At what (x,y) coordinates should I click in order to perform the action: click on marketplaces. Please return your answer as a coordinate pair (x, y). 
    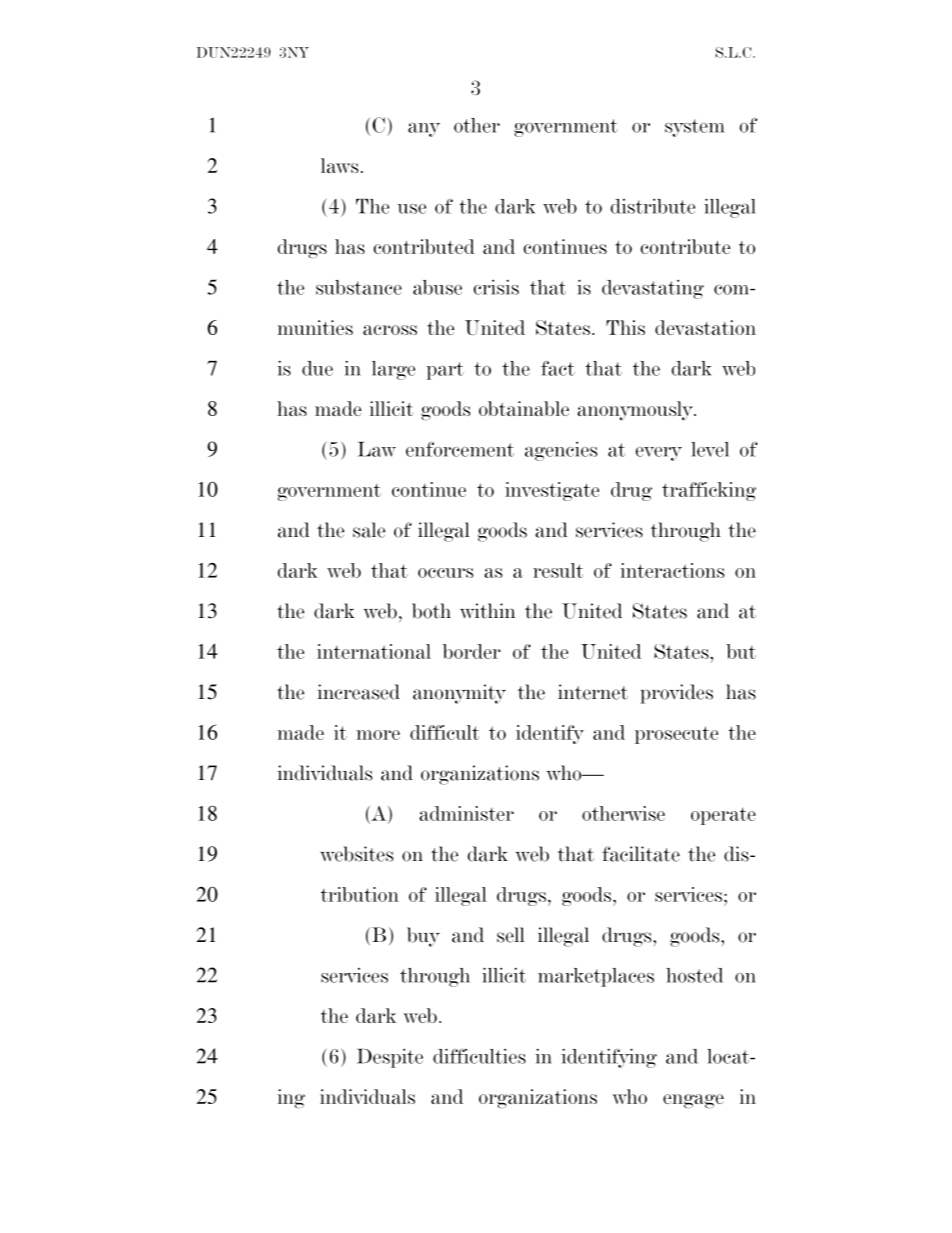
    Looking at the image, I should click on (596, 977).
